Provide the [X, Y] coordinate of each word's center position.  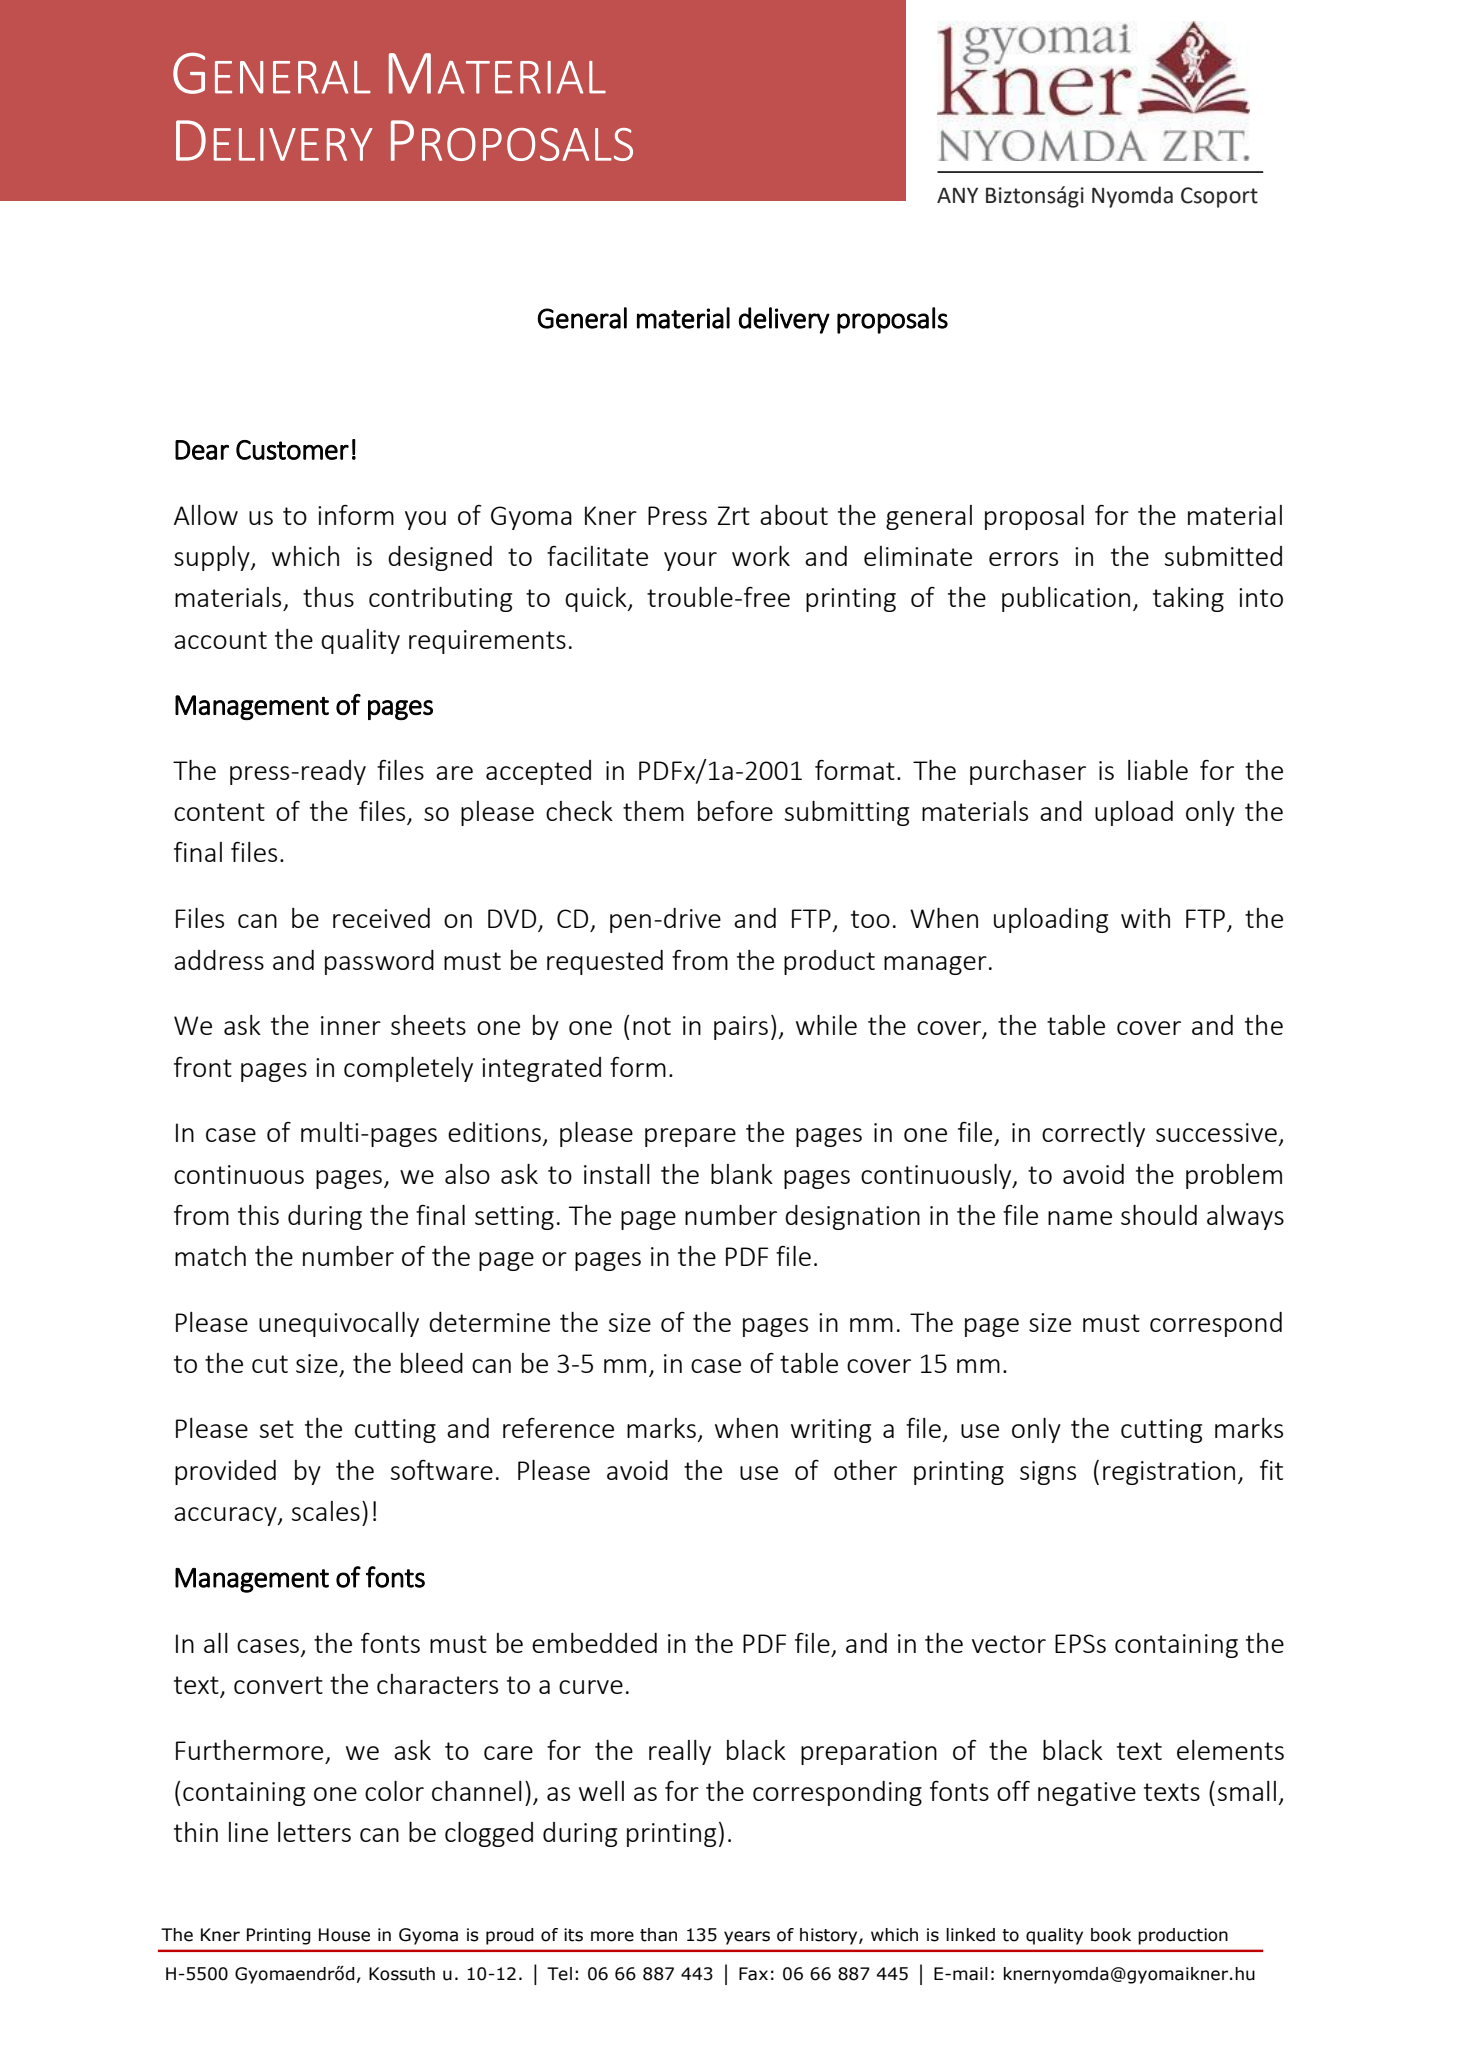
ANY [957, 195]
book [1111, 1935]
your [690, 561]
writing [831, 1431]
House [344, 1935]
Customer [292, 450]
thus [328, 597]
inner [351, 1025]
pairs [741, 1028]
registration [1169, 1473]
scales [326, 1511]
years [747, 1938]
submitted [1223, 556]
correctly [1093, 1134]
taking [1188, 599]
